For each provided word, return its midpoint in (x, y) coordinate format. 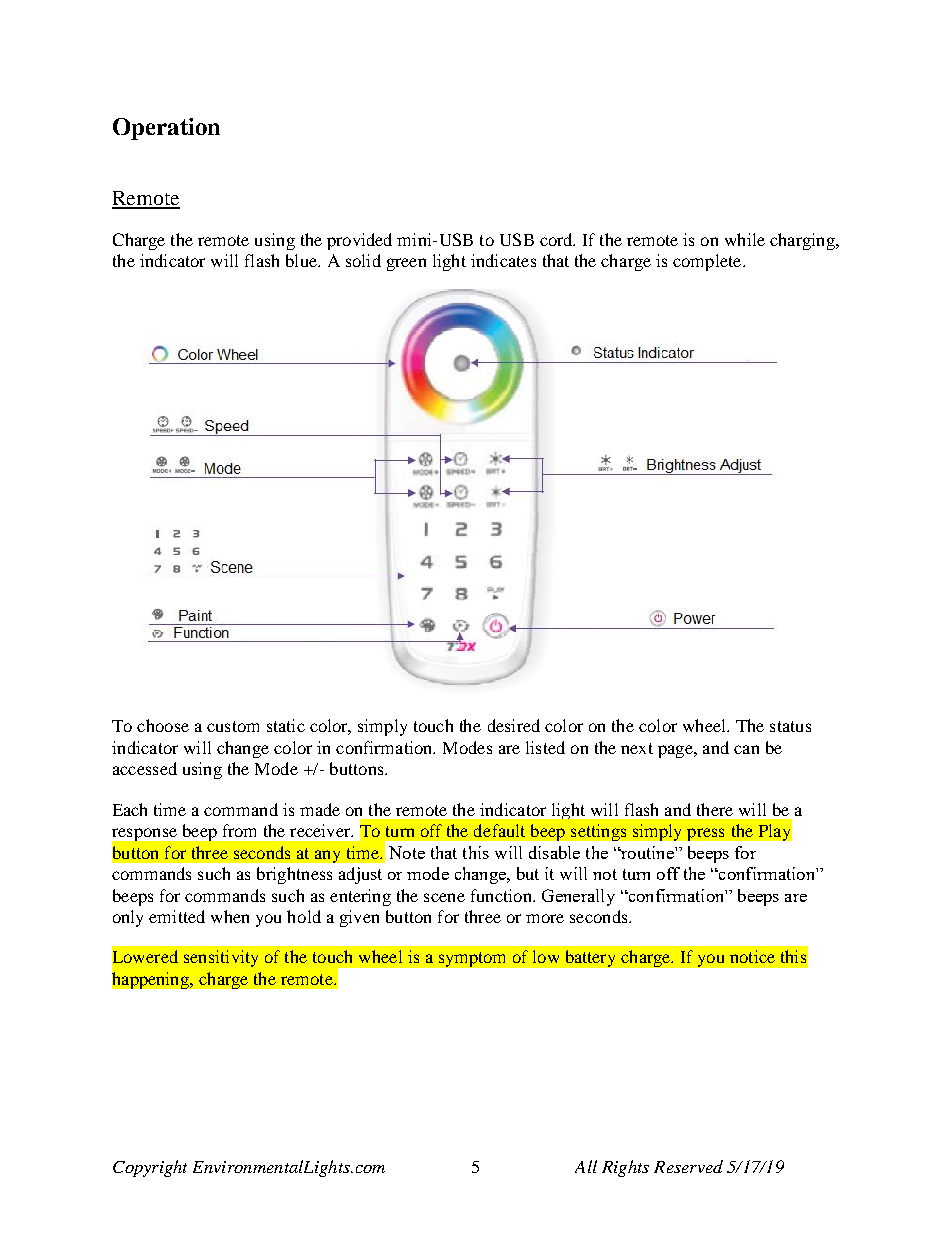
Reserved (688, 1166)
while (745, 239)
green (406, 264)
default (499, 830)
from (239, 830)
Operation (166, 129)
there (715, 809)
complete (708, 262)
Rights (625, 1168)
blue (302, 260)
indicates (503, 260)
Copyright (150, 1168)
